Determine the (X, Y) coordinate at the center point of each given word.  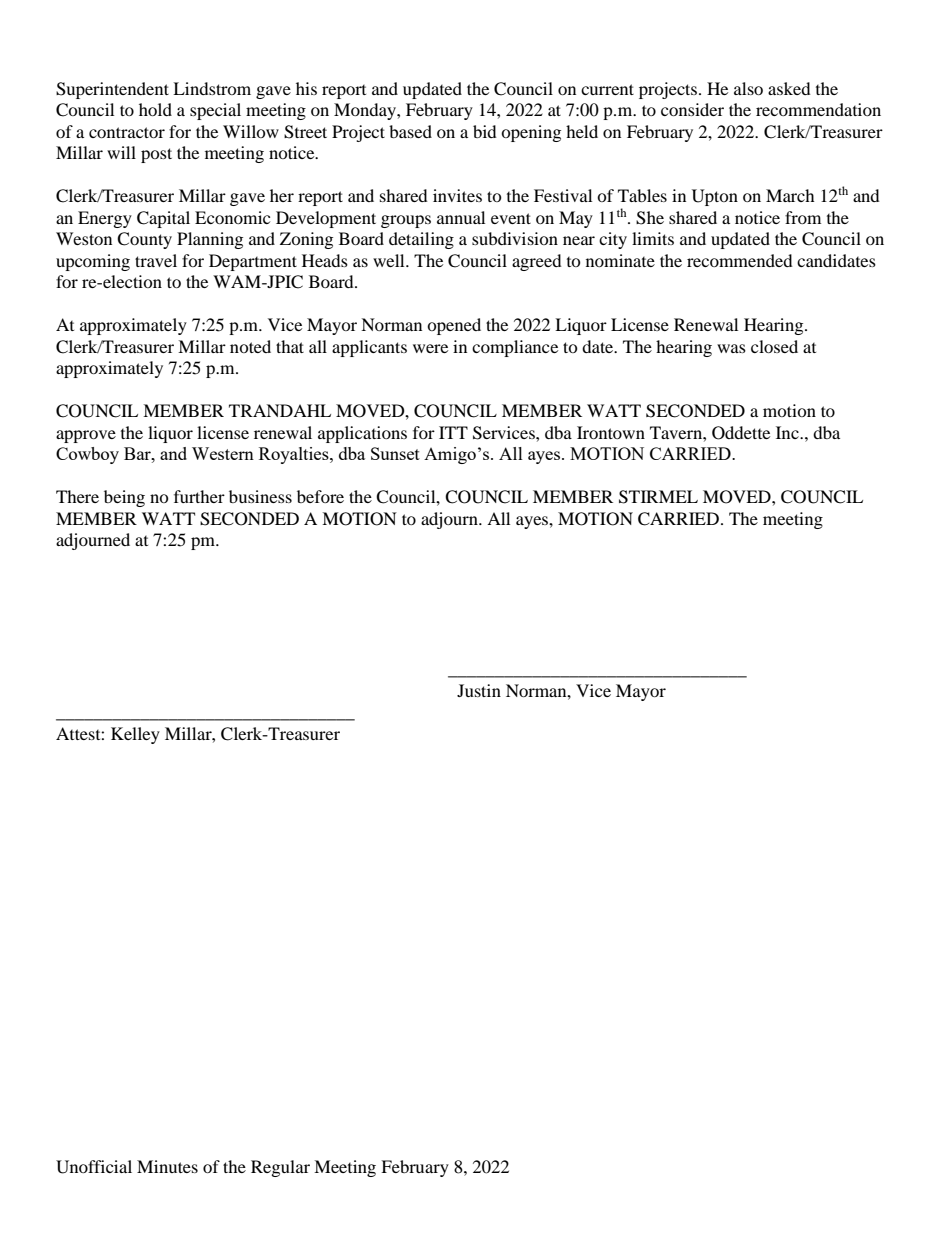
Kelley (135, 735)
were (430, 348)
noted (250, 346)
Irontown (611, 432)
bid (485, 131)
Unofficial (94, 1167)
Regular (280, 1168)
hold (155, 109)
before (320, 496)
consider (692, 109)
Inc (788, 432)
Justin (479, 690)
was (731, 348)
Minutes (167, 1166)
